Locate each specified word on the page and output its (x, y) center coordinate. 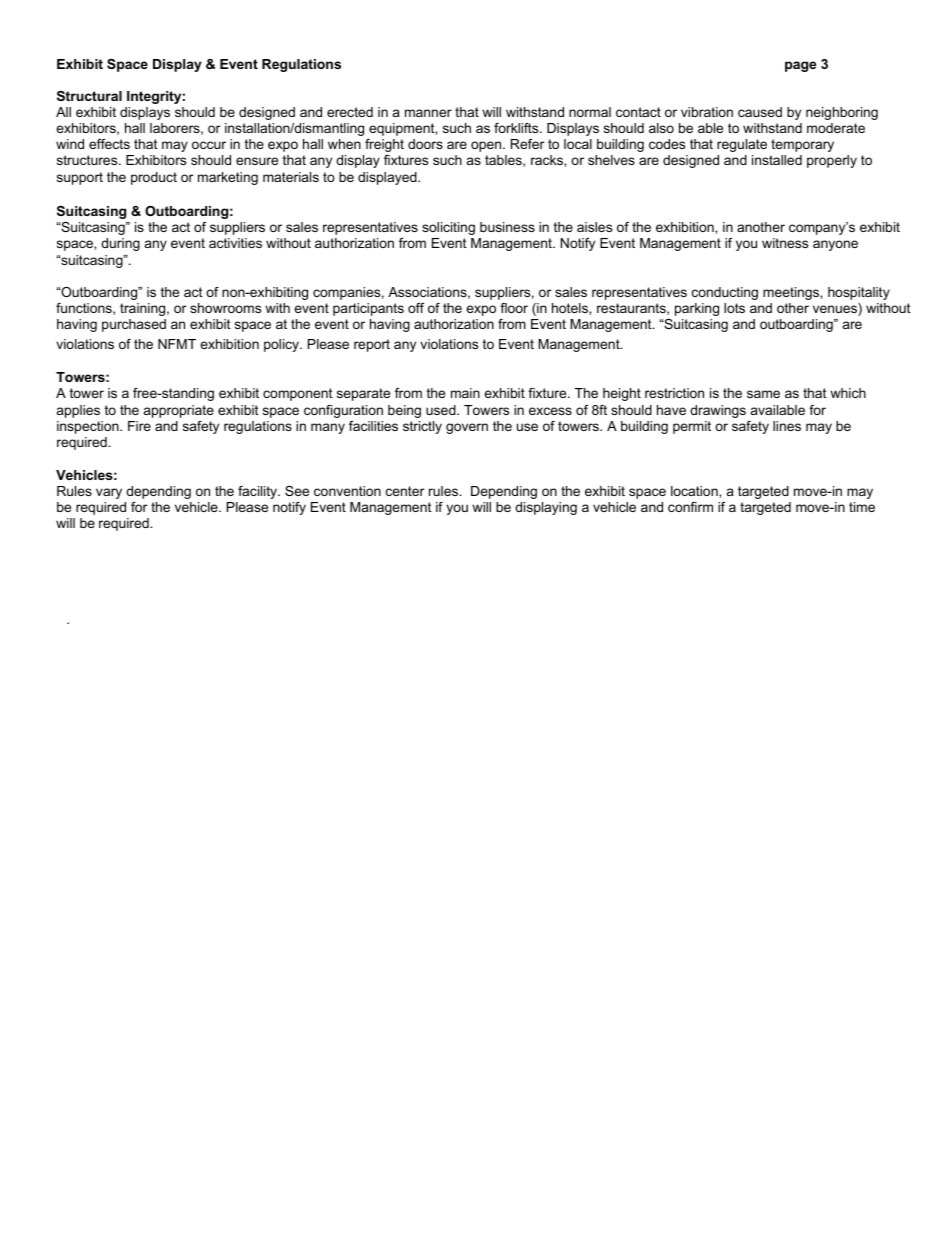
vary (109, 493)
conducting (725, 293)
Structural (89, 96)
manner (428, 113)
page (800, 66)
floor (514, 308)
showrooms (225, 308)
